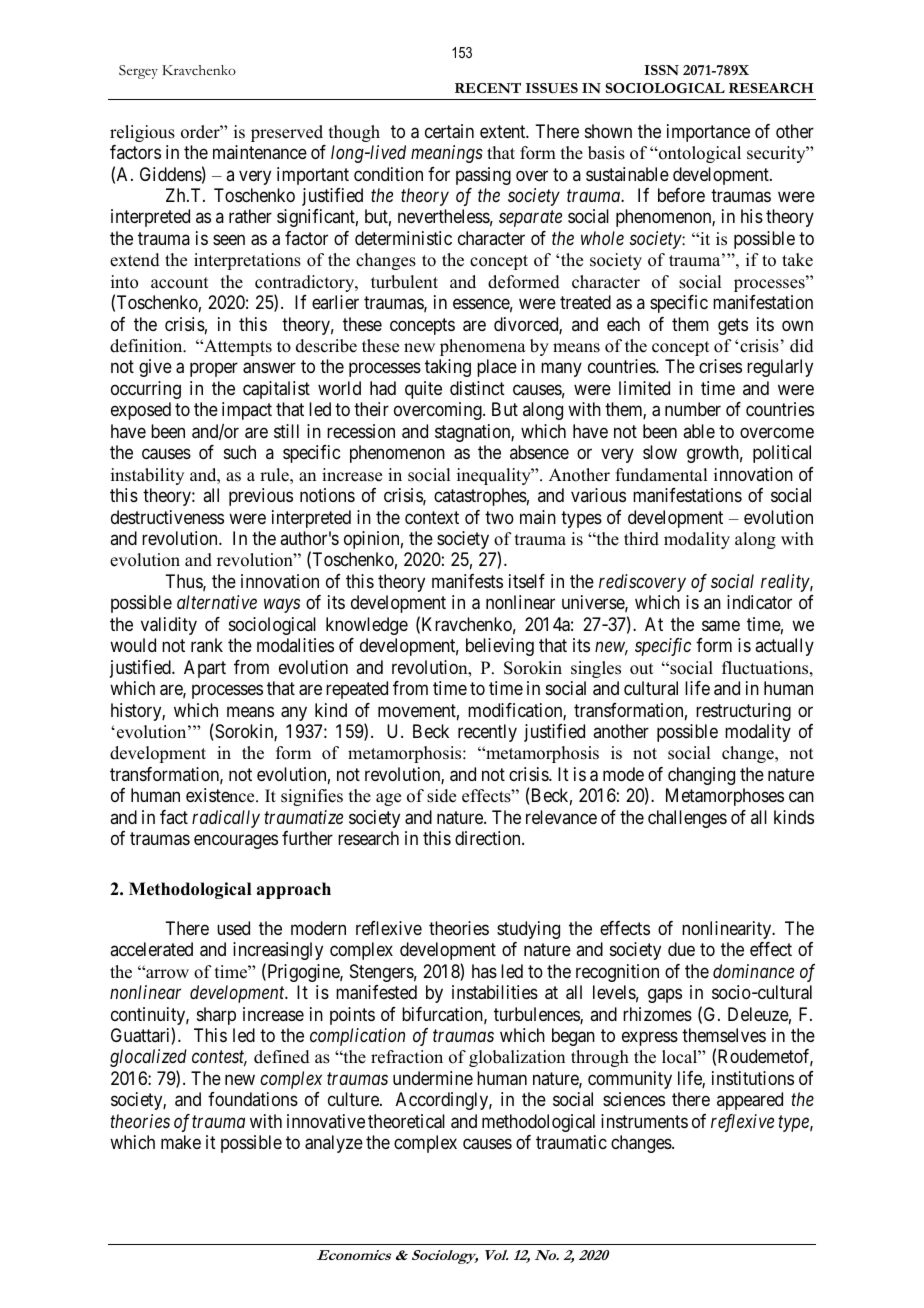  Describe the element at coordinates (441, 796) in the page. I see `side` at that location.
